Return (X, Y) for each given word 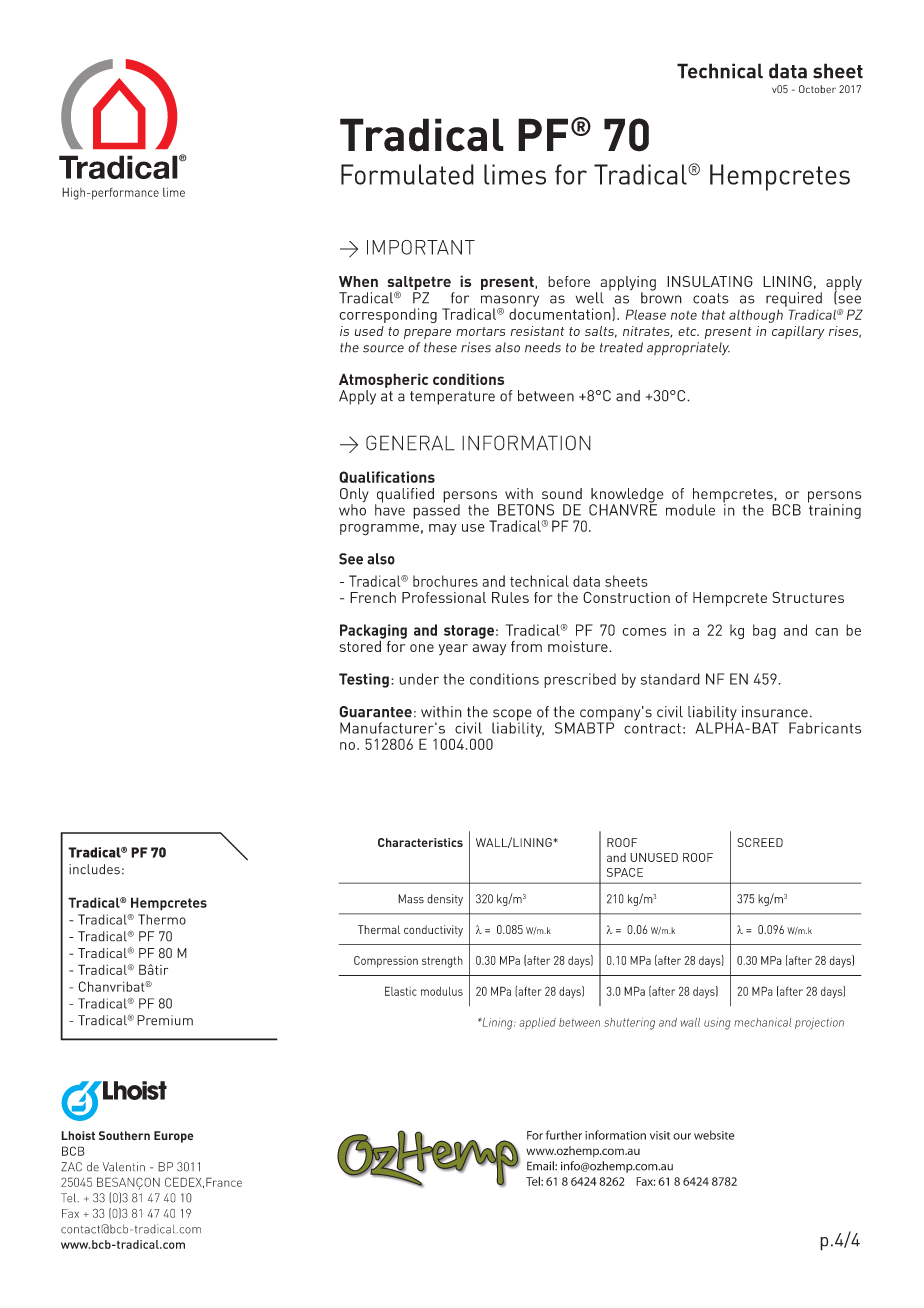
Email (541, 1166)
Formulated (407, 174)
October (817, 89)
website (714, 1135)
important (421, 247)
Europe (174, 1137)
